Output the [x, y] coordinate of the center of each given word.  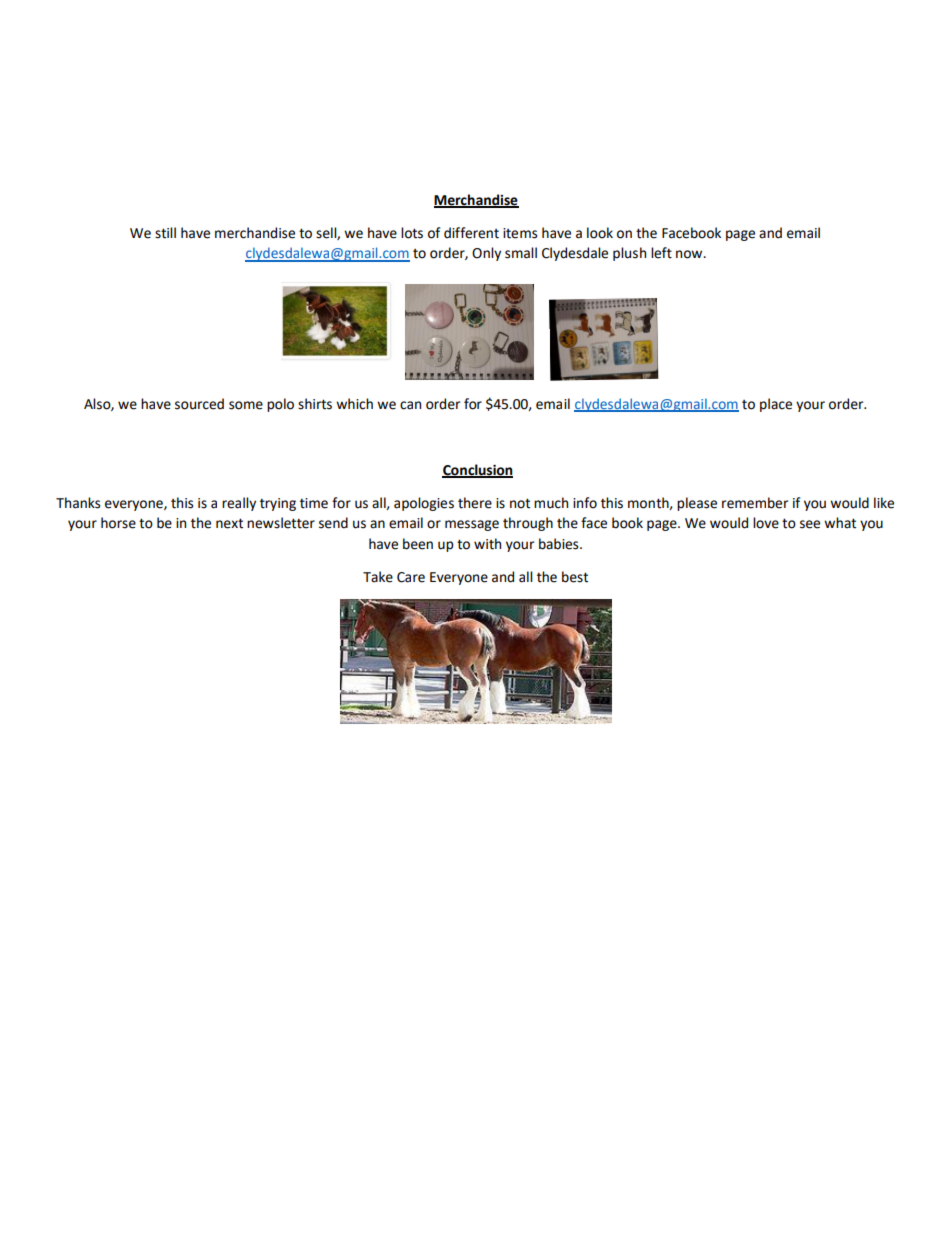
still [165, 233]
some [246, 405]
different [471, 233]
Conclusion [477, 470]
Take [378, 577]
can [410, 405]
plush [629, 254]
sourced [199, 404]
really [239, 504]
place [776, 405]
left [661, 253]
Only [486, 254]
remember [755, 503]
